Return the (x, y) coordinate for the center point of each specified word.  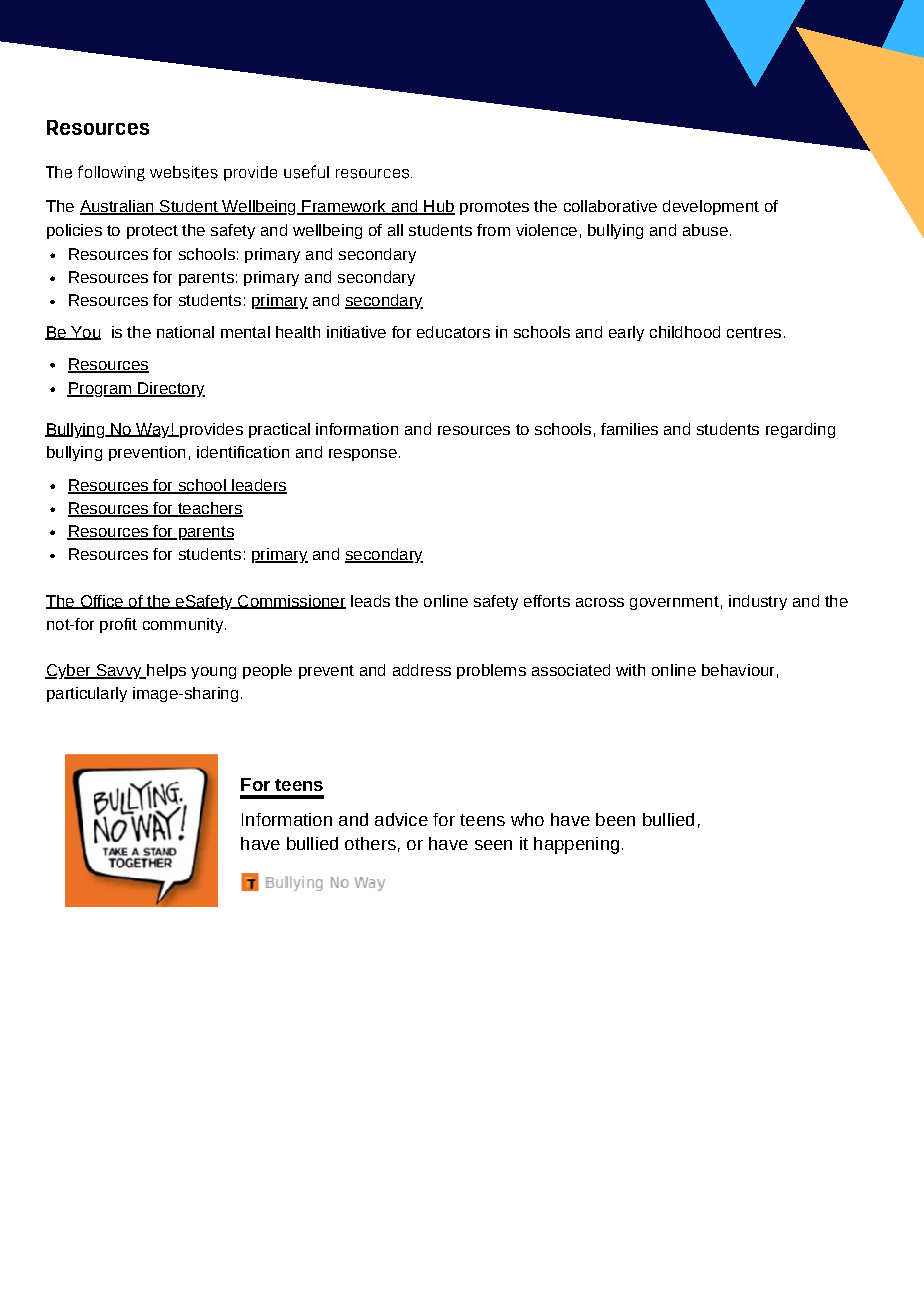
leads (370, 601)
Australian (118, 207)
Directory (170, 389)
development (711, 207)
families (629, 429)
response (363, 455)
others (370, 843)
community (184, 625)
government (674, 603)
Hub (438, 207)
